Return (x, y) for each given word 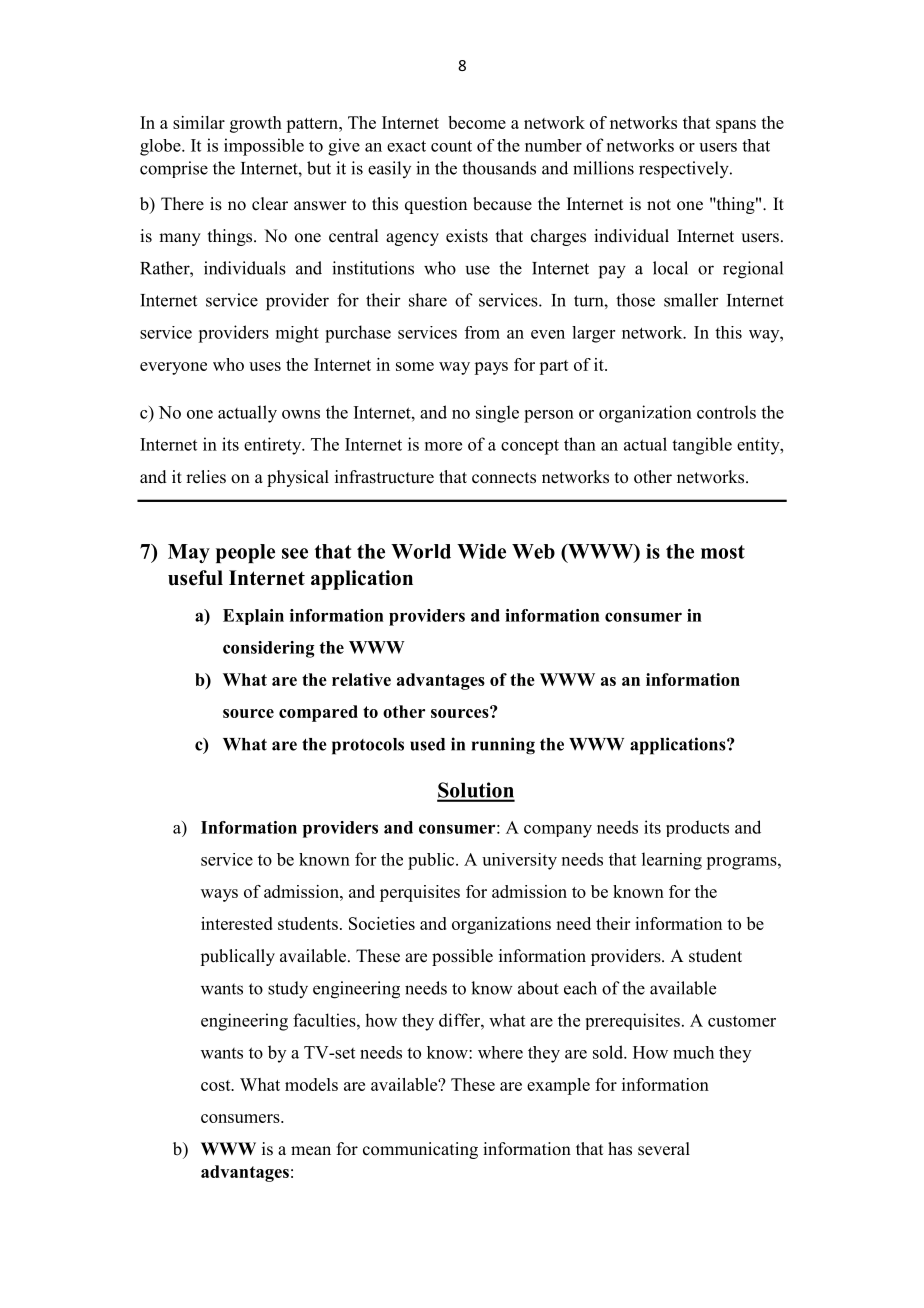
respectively (685, 170)
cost (217, 1085)
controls (726, 412)
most (723, 552)
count (451, 146)
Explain (253, 617)
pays (491, 368)
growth (256, 124)
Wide (481, 551)
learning (672, 861)
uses (265, 366)
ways (219, 895)
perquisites (420, 893)
